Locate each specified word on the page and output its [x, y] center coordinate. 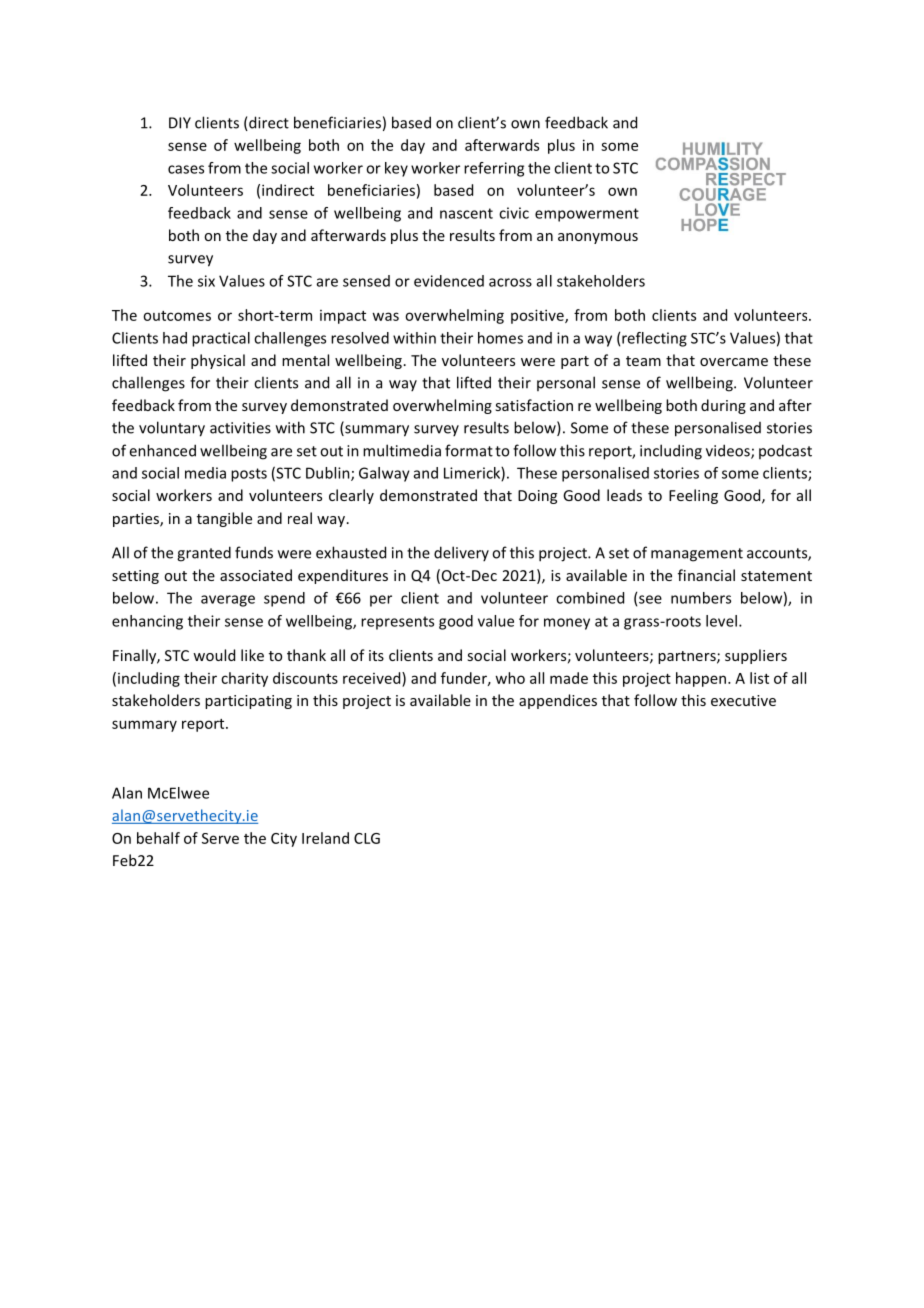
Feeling [693, 496]
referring [494, 169]
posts [249, 475]
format [469, 450]
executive [743, 700]
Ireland [325, 838]
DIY [180, 123]
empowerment [587, 215]
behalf [158, 838]
